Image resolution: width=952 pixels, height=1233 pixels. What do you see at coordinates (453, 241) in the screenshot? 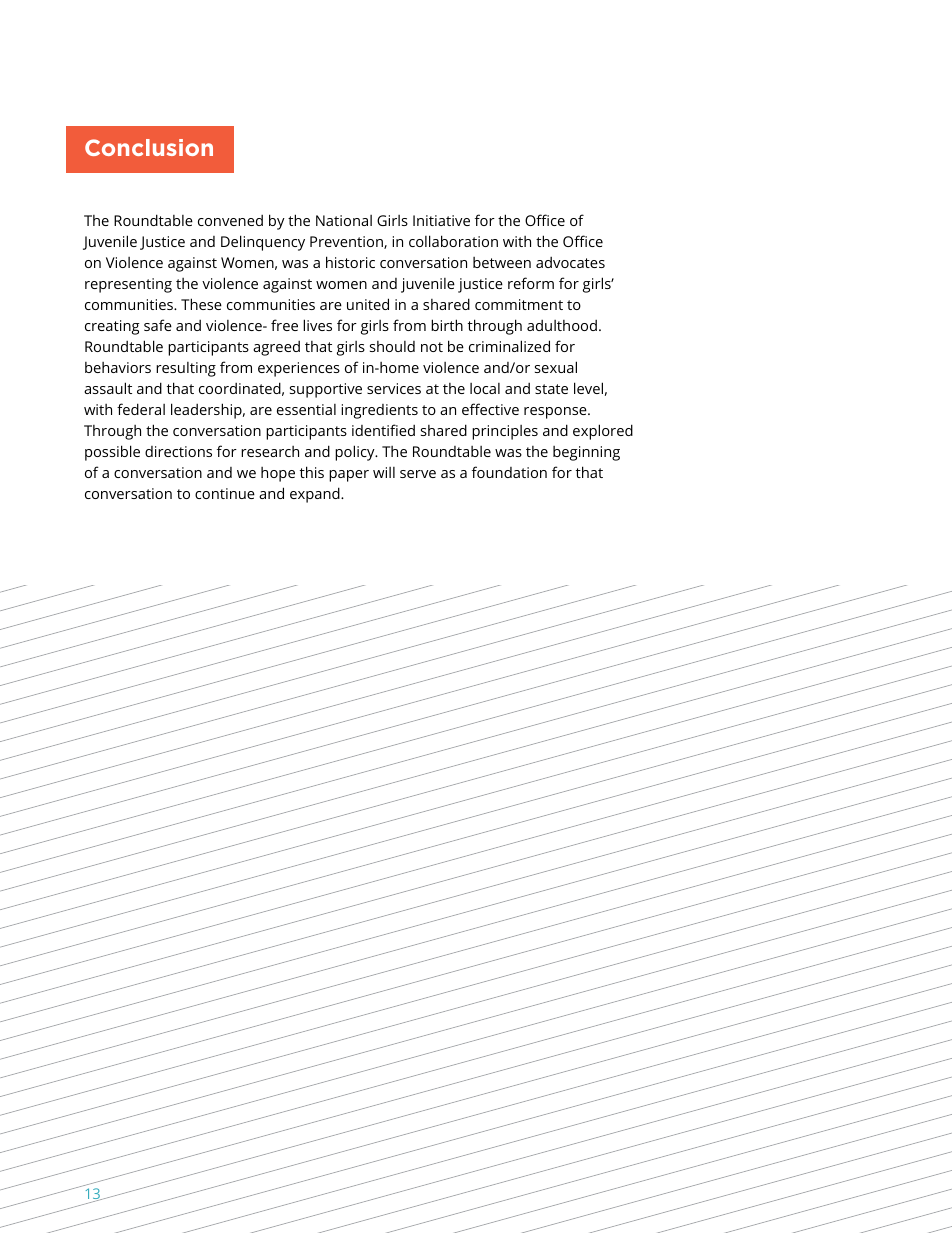
I see `collaboration` at bounding box center [453, 241].
